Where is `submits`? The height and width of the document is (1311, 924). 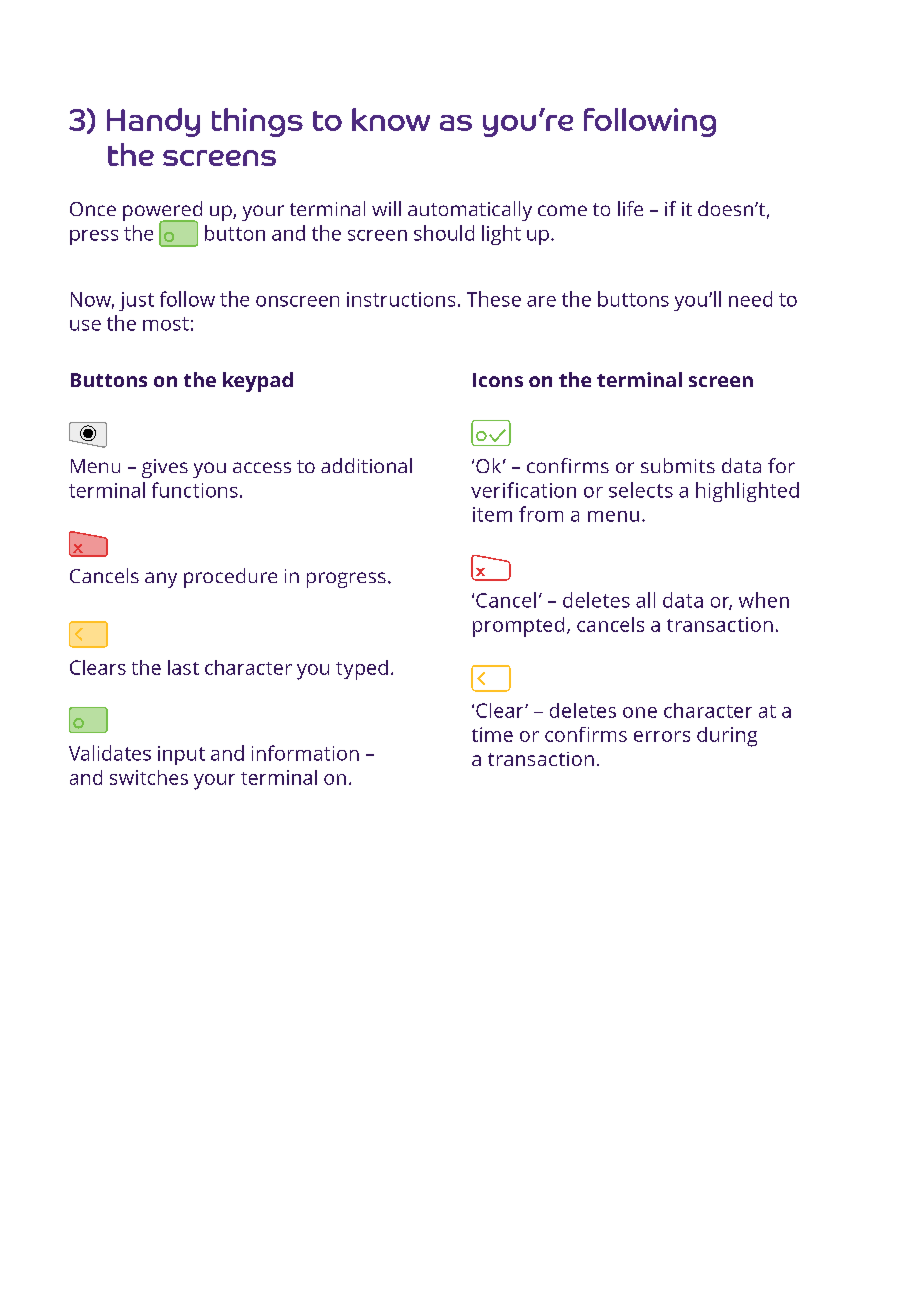 submits is located at coordinates (678, 465).
